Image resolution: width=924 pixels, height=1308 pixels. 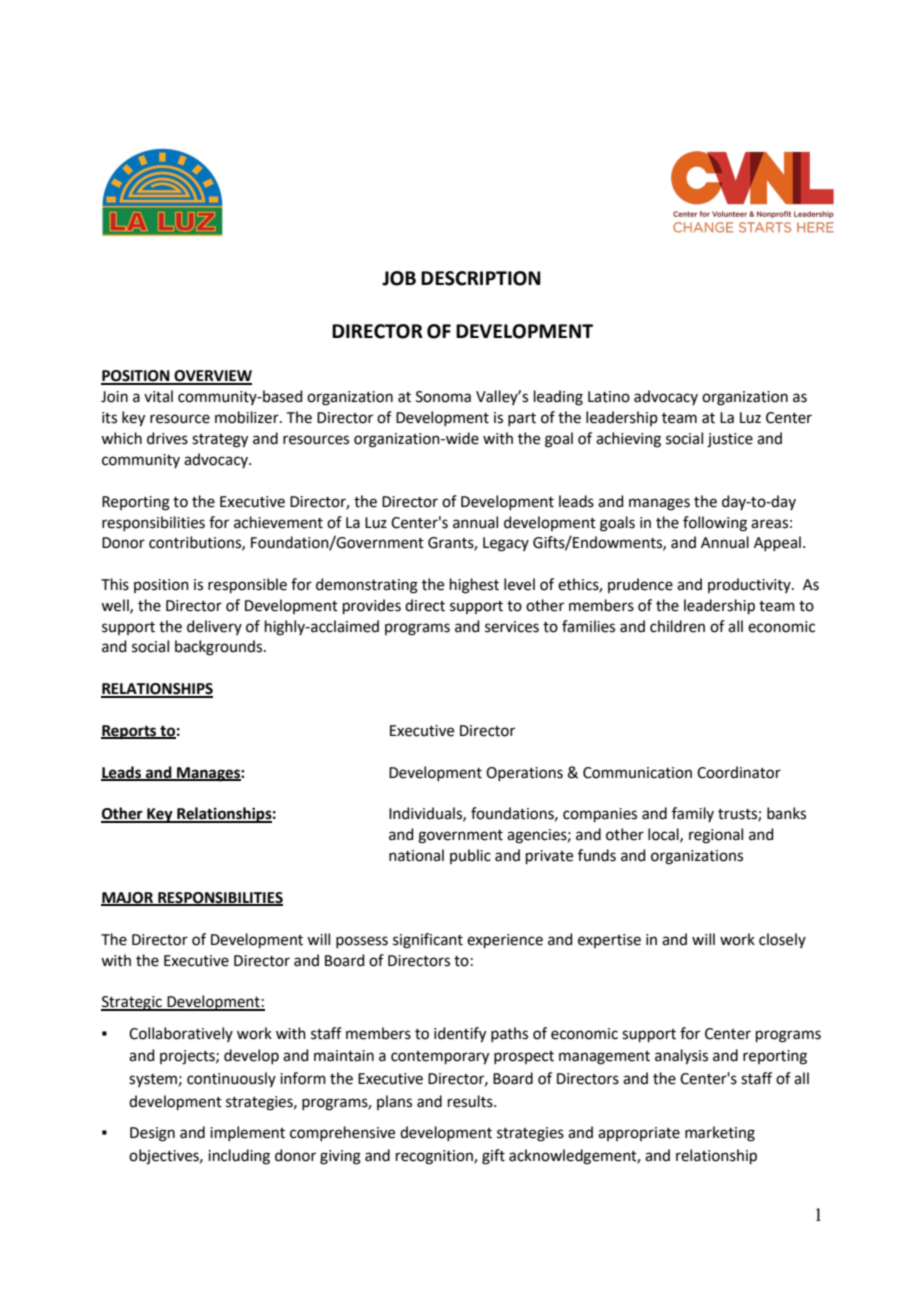 I want to click on OVERVIEW, so click(x=212, y=377).
